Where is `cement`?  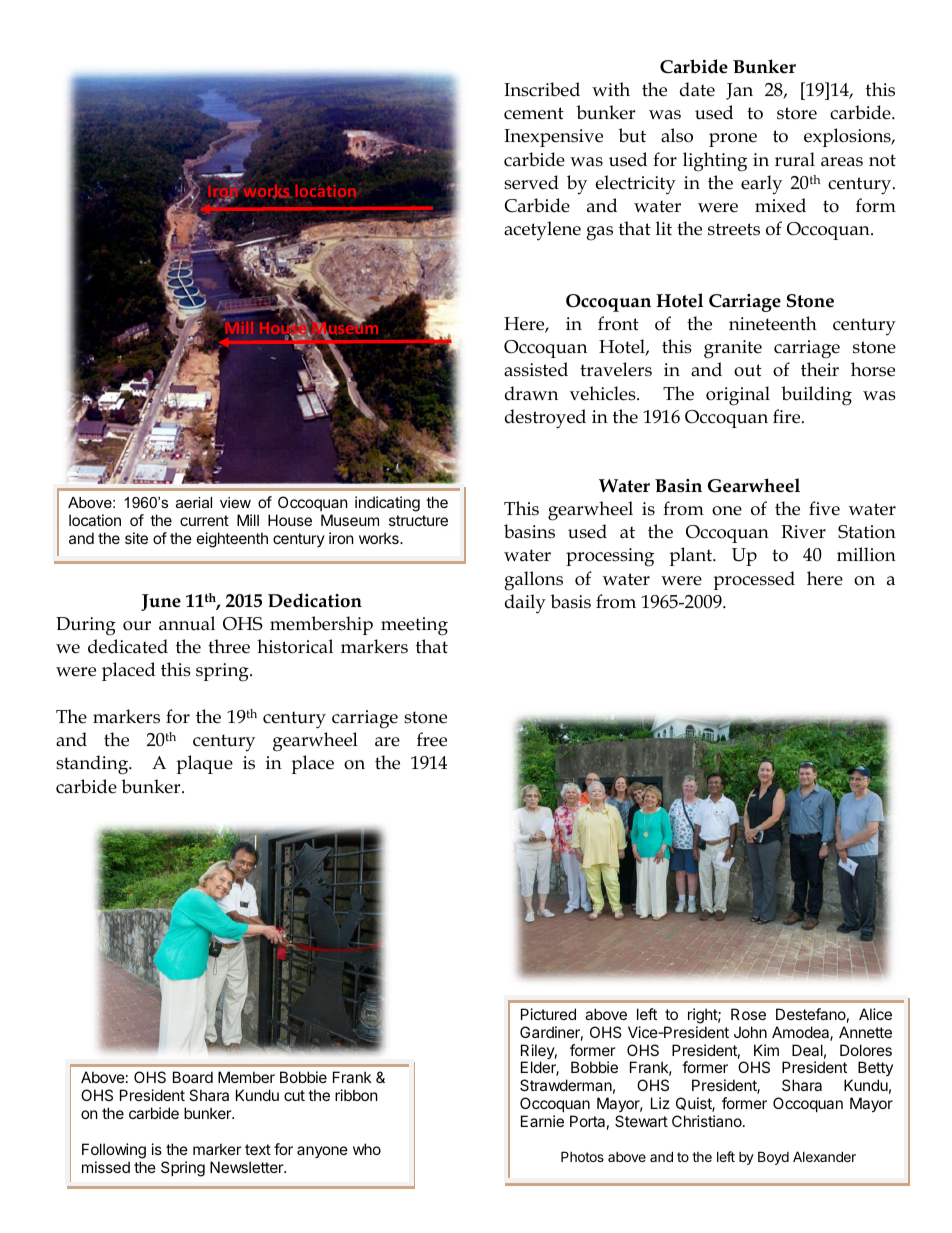
cement is located at coordinates (534, 113).
